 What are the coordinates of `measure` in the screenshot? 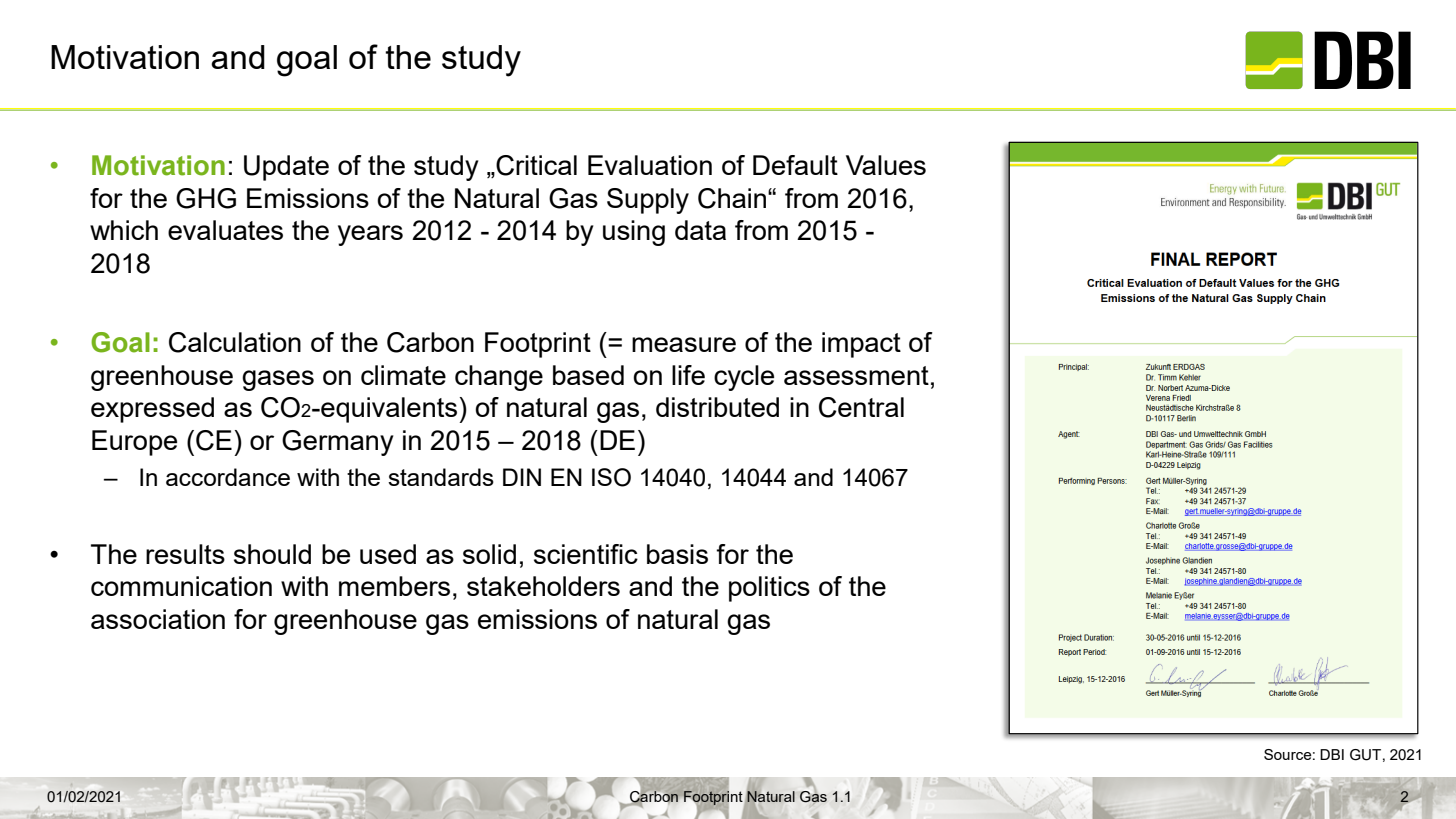 It's located at (684, 344).
